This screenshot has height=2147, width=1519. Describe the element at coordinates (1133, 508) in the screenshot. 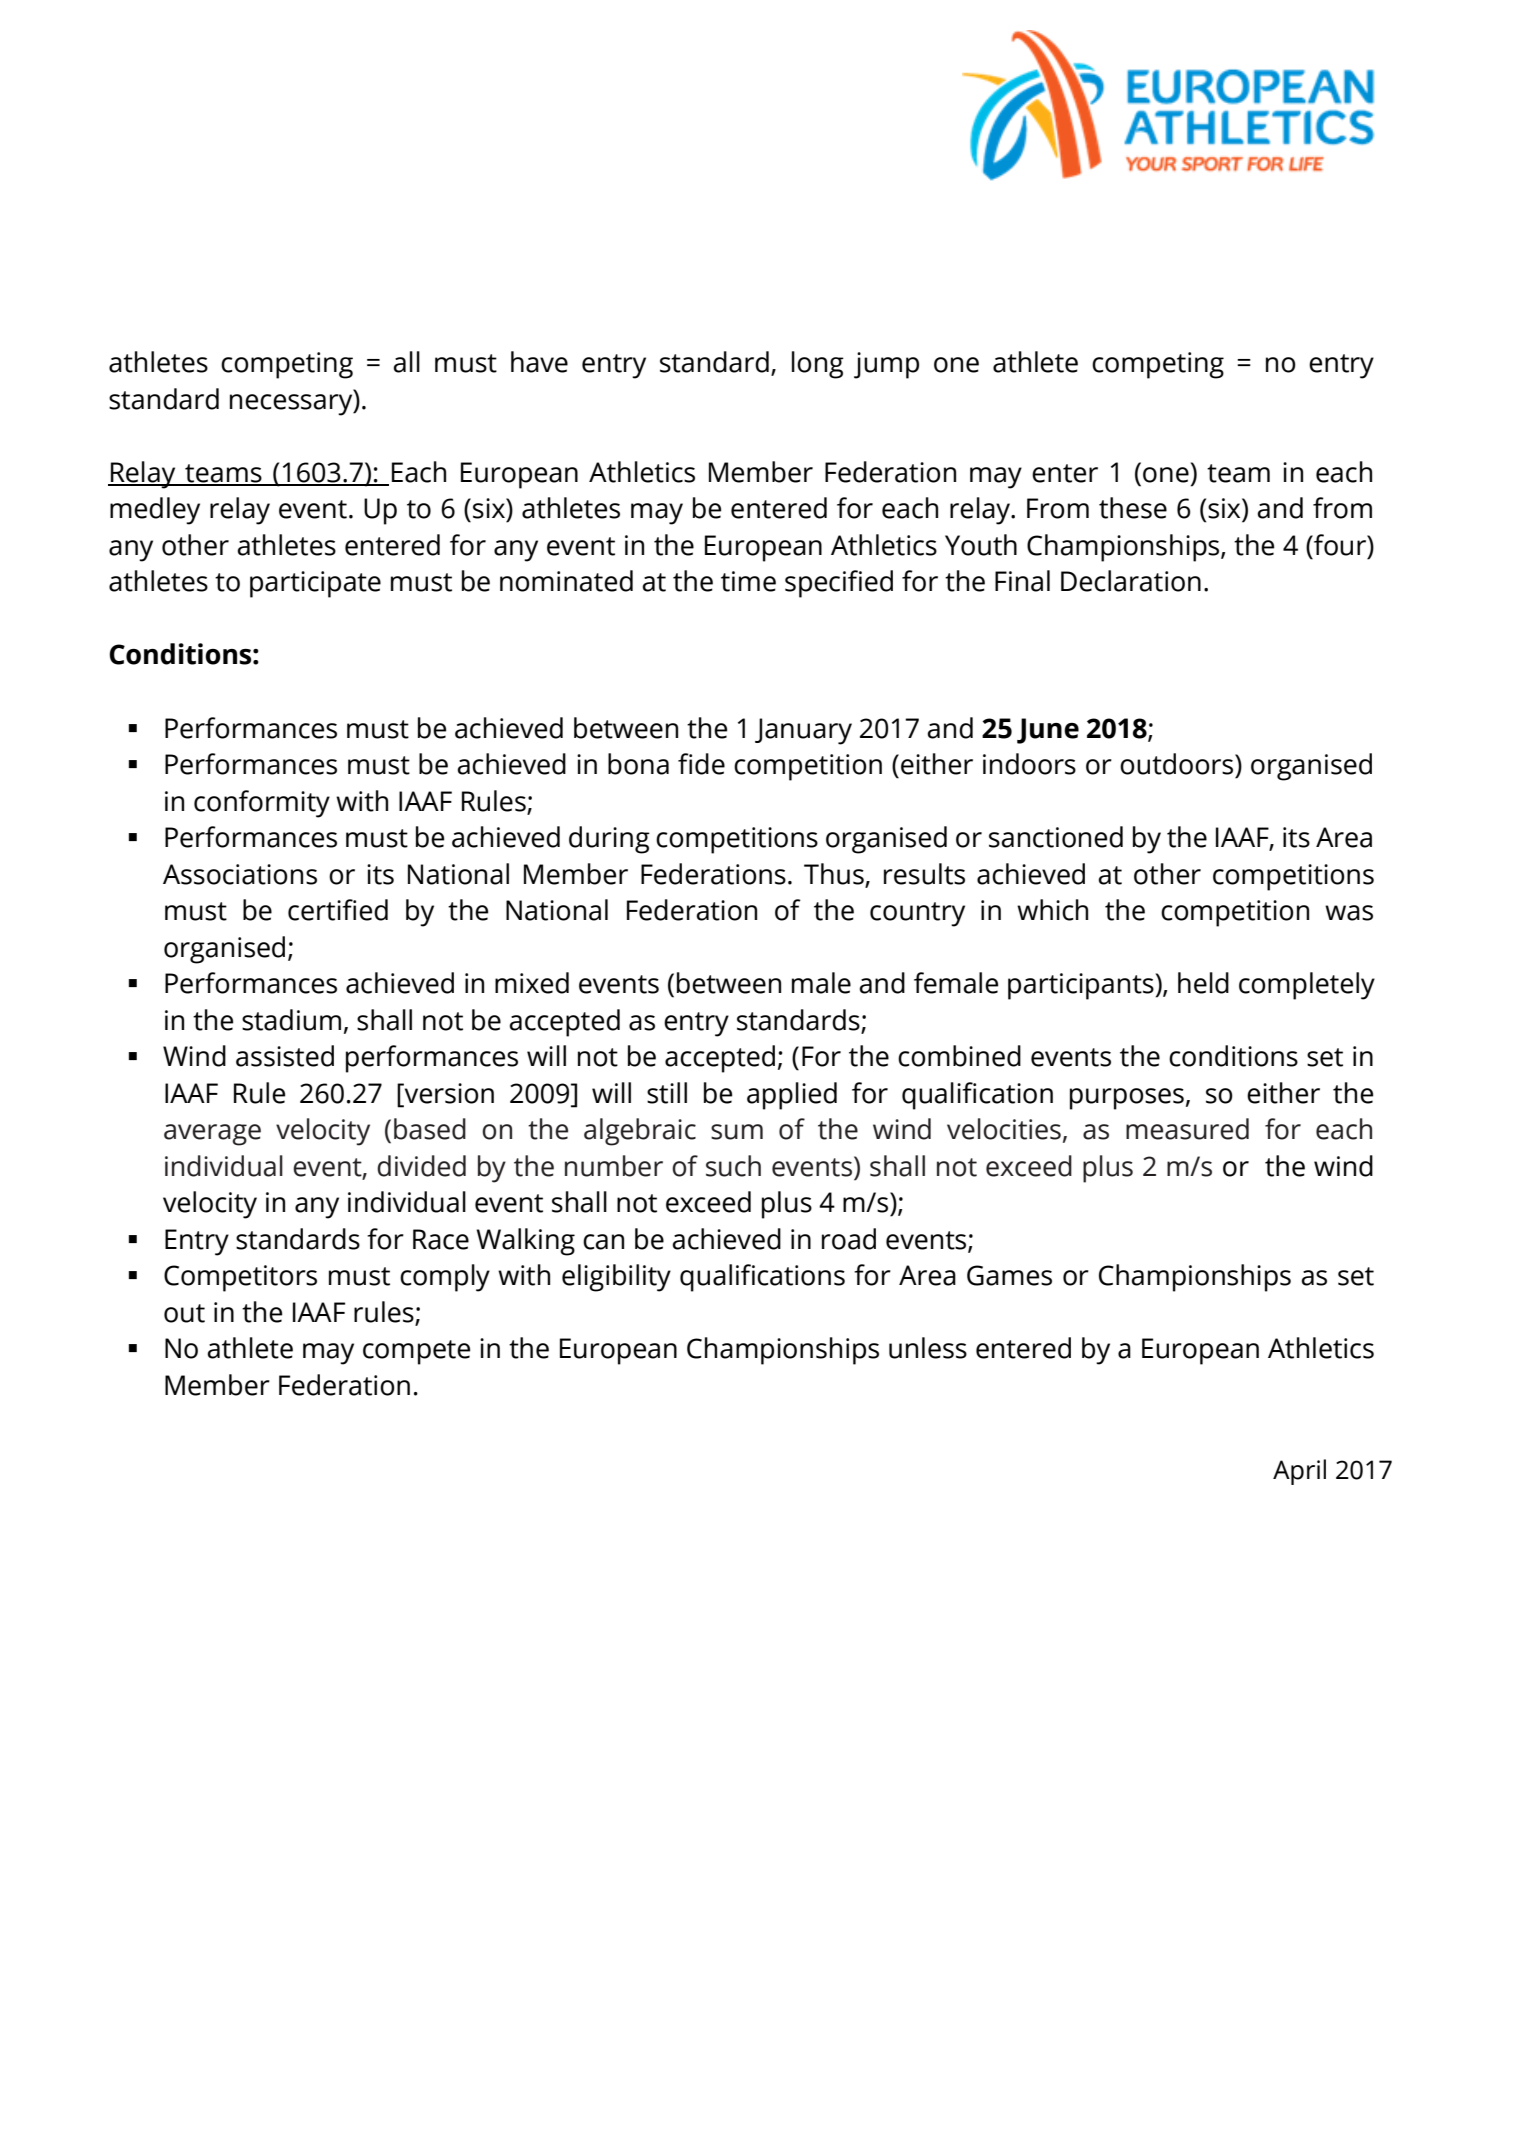

I see `these` at that location.
